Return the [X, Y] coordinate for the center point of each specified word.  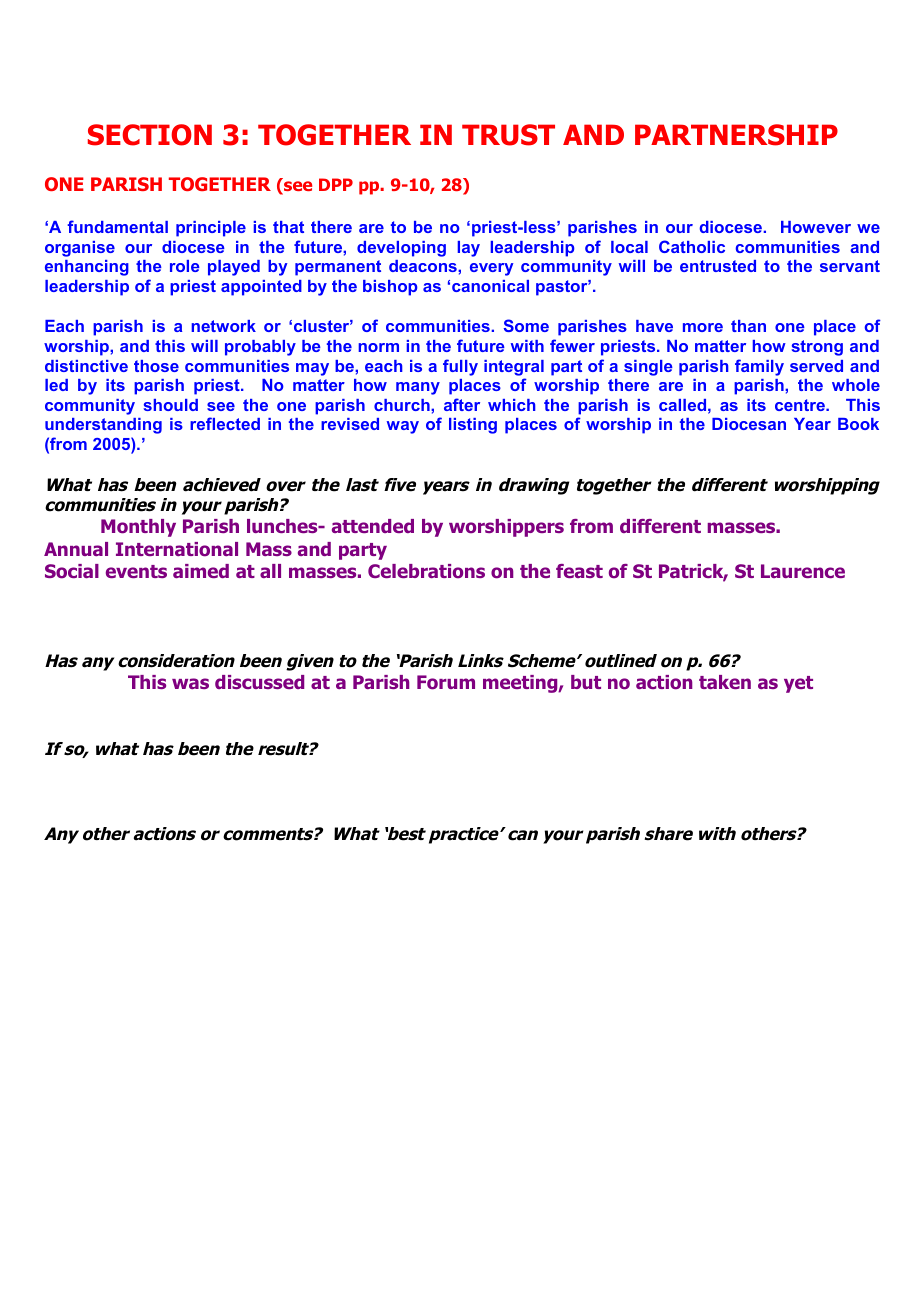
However [816, 227]
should [171, 405]
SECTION [150, 135]
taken [725, 682]
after [462, 404]
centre [801, 405]
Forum [446, 682]
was [190, 683]
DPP [336, 184]
